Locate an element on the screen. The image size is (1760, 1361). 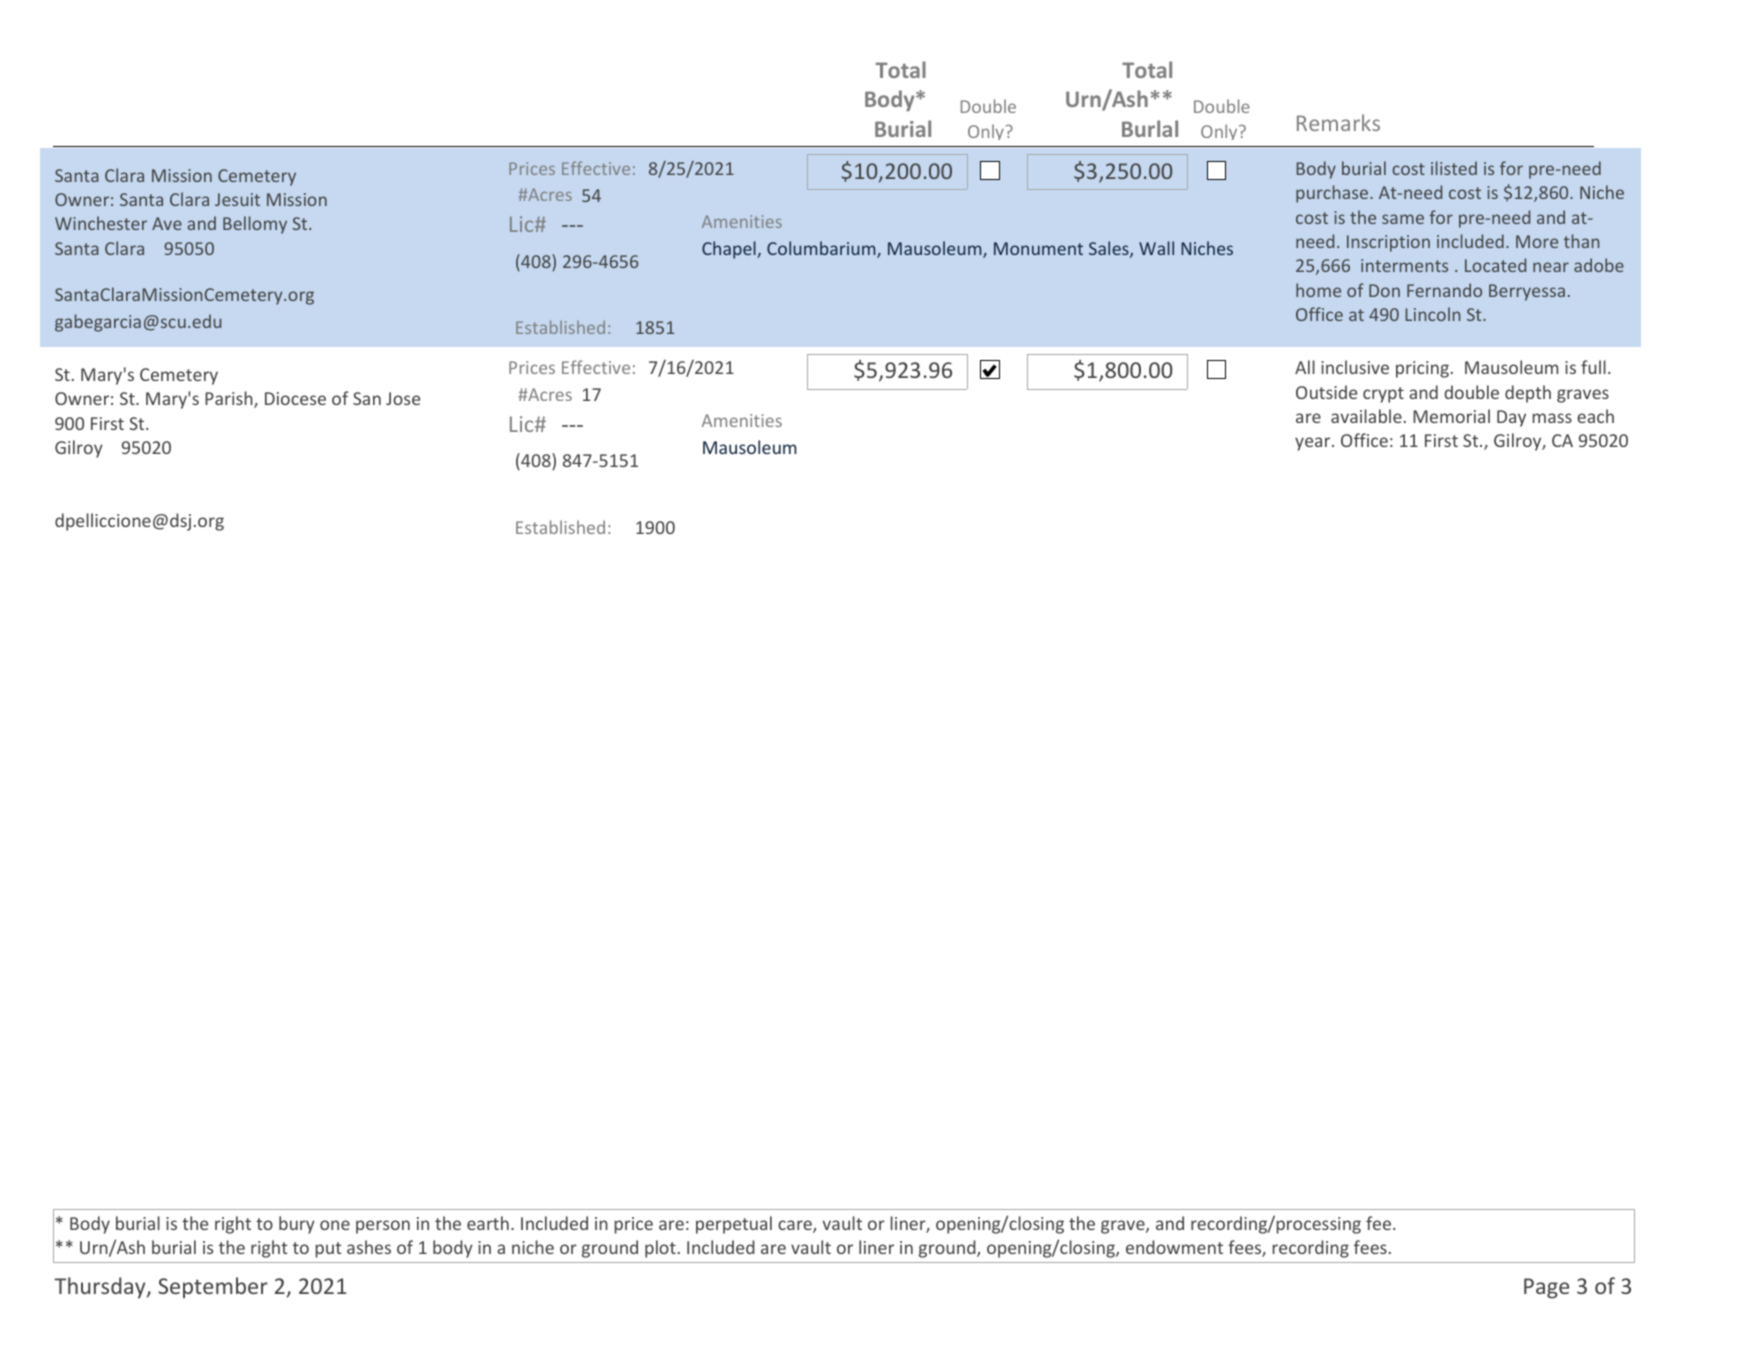
bury is located at coordinates (297, 1225).
